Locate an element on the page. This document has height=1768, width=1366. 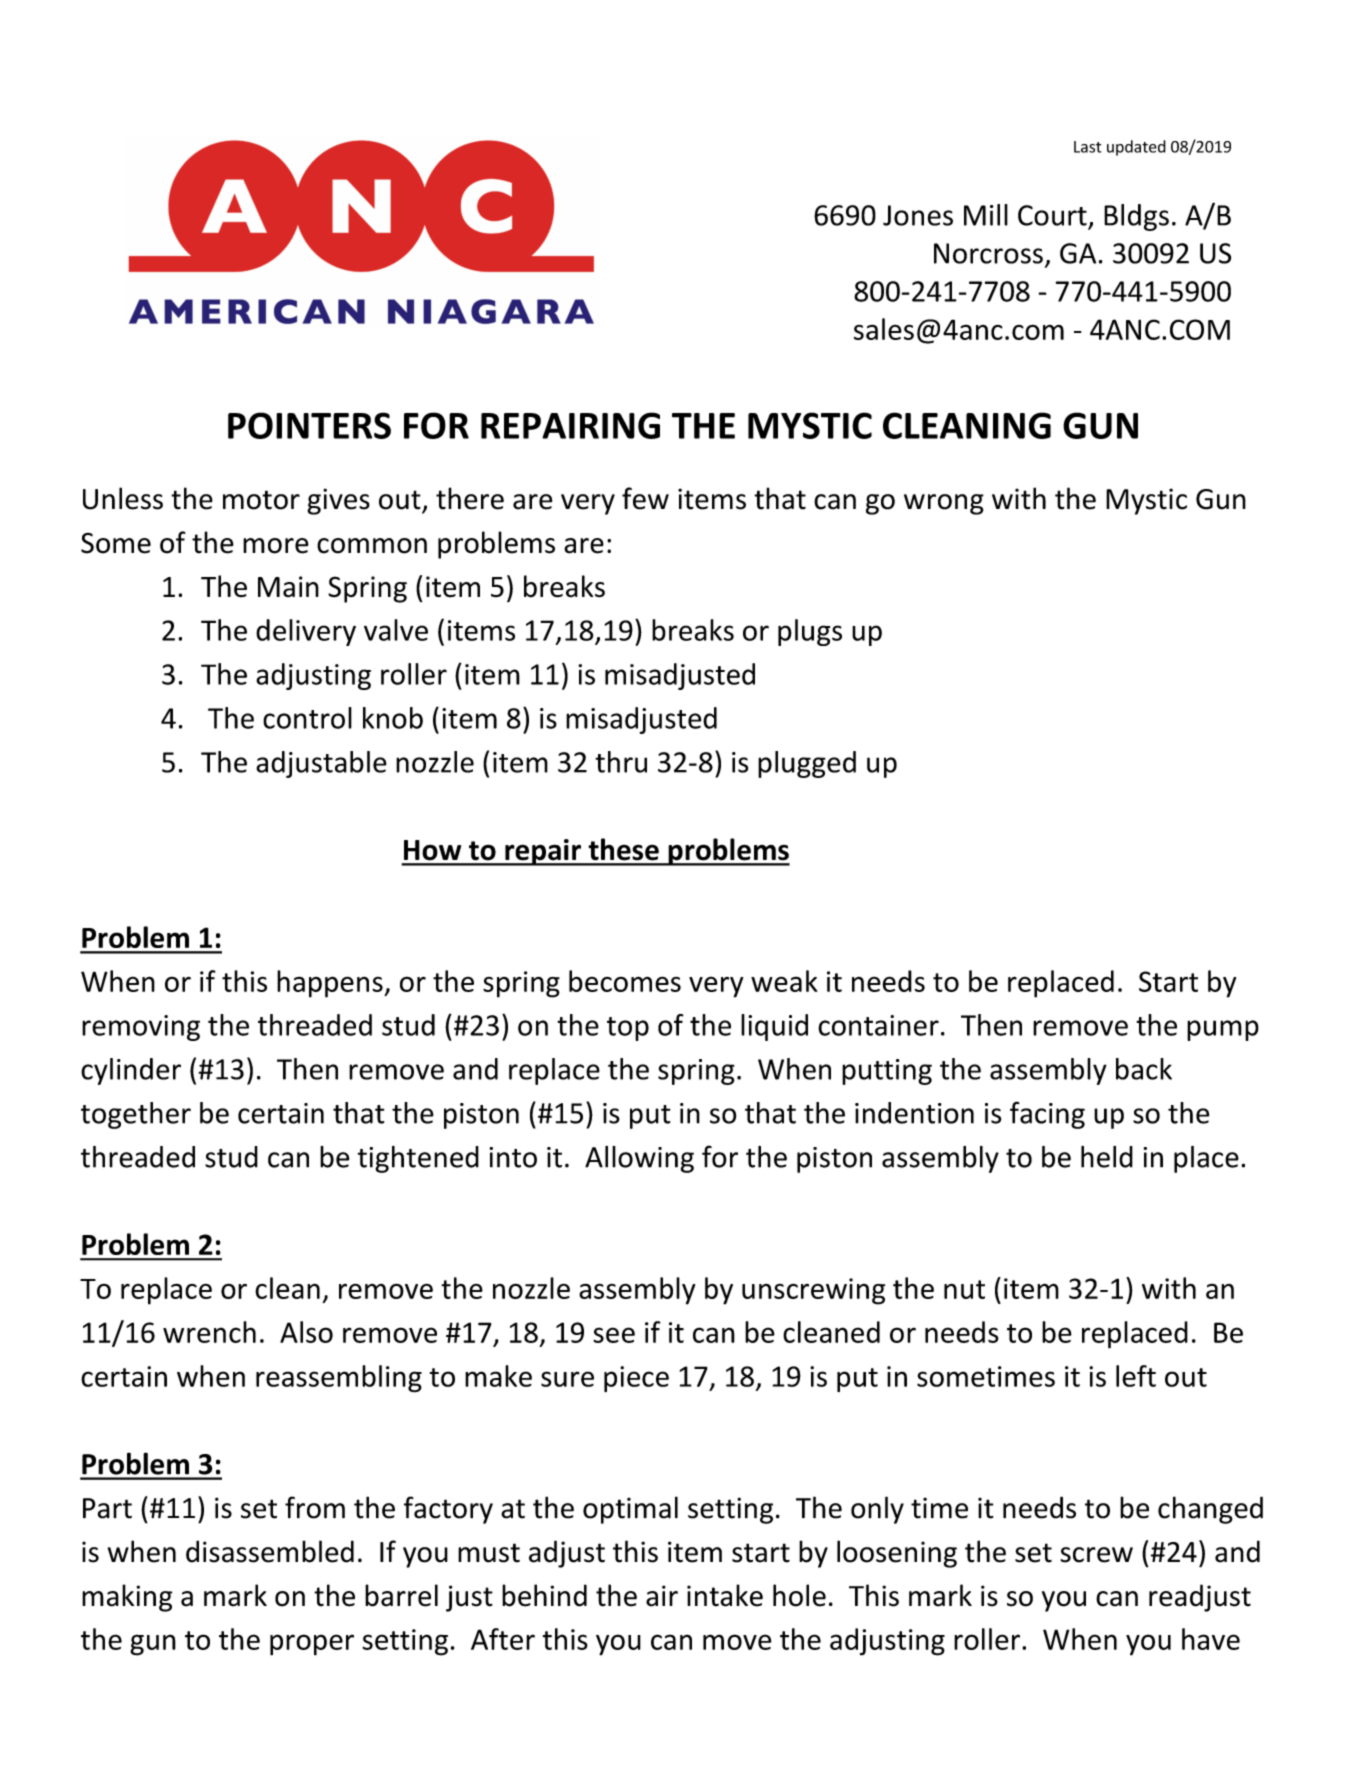
held is located at coordinates (1107, 1157).
